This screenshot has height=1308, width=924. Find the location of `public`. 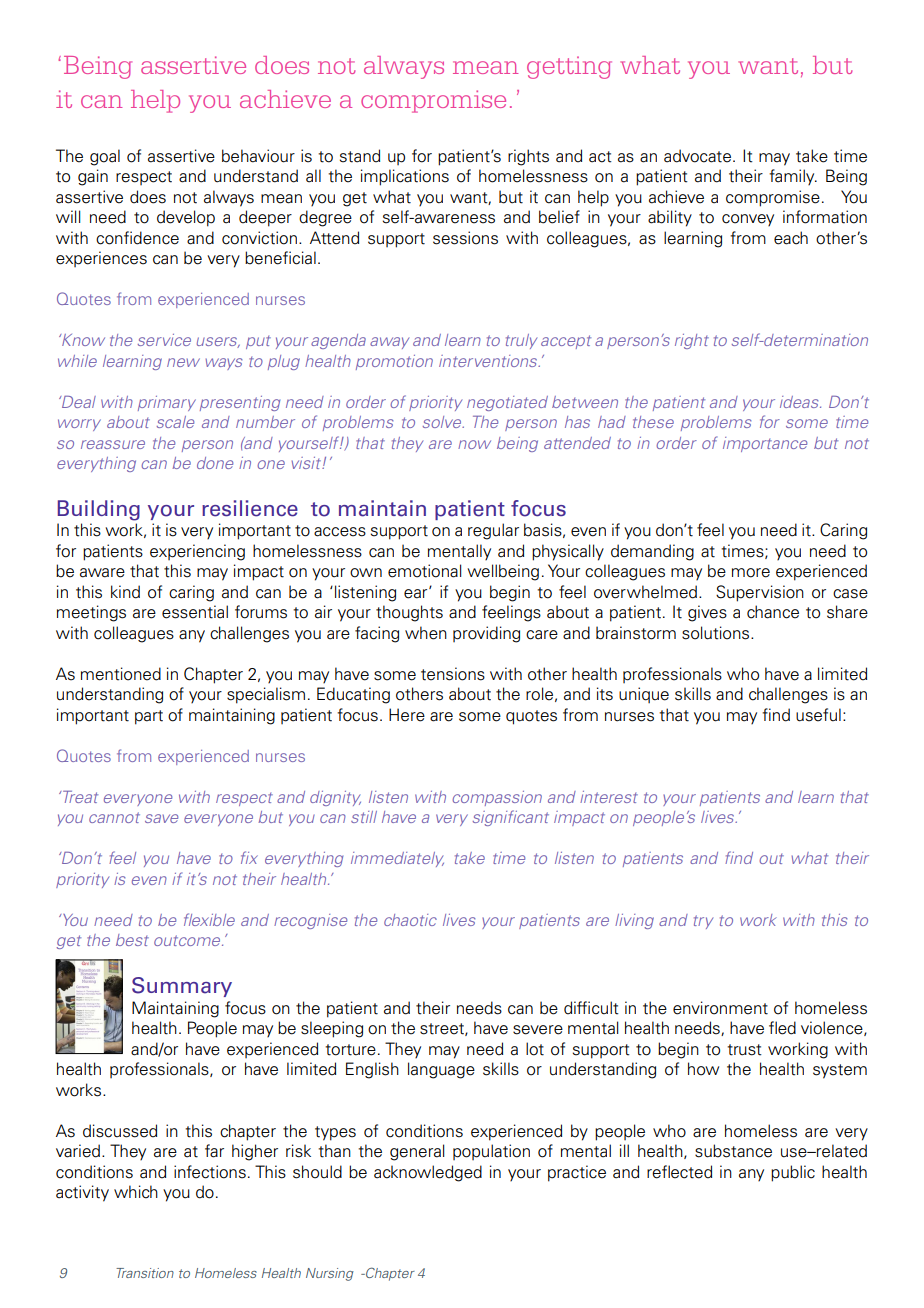

public is located at coordinates (793, 1173).
